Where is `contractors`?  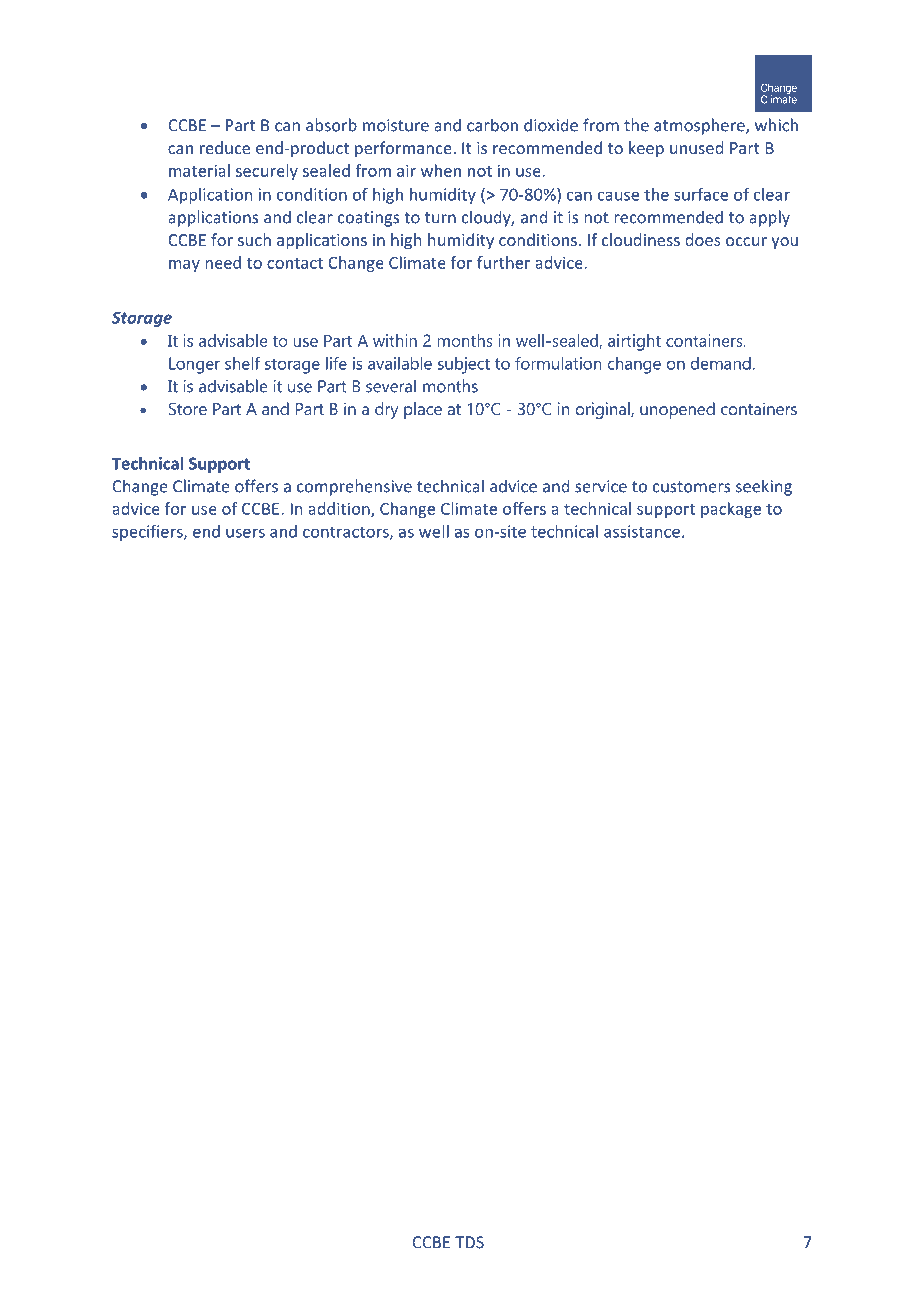 contractors is located at coordinates (347, 533).
